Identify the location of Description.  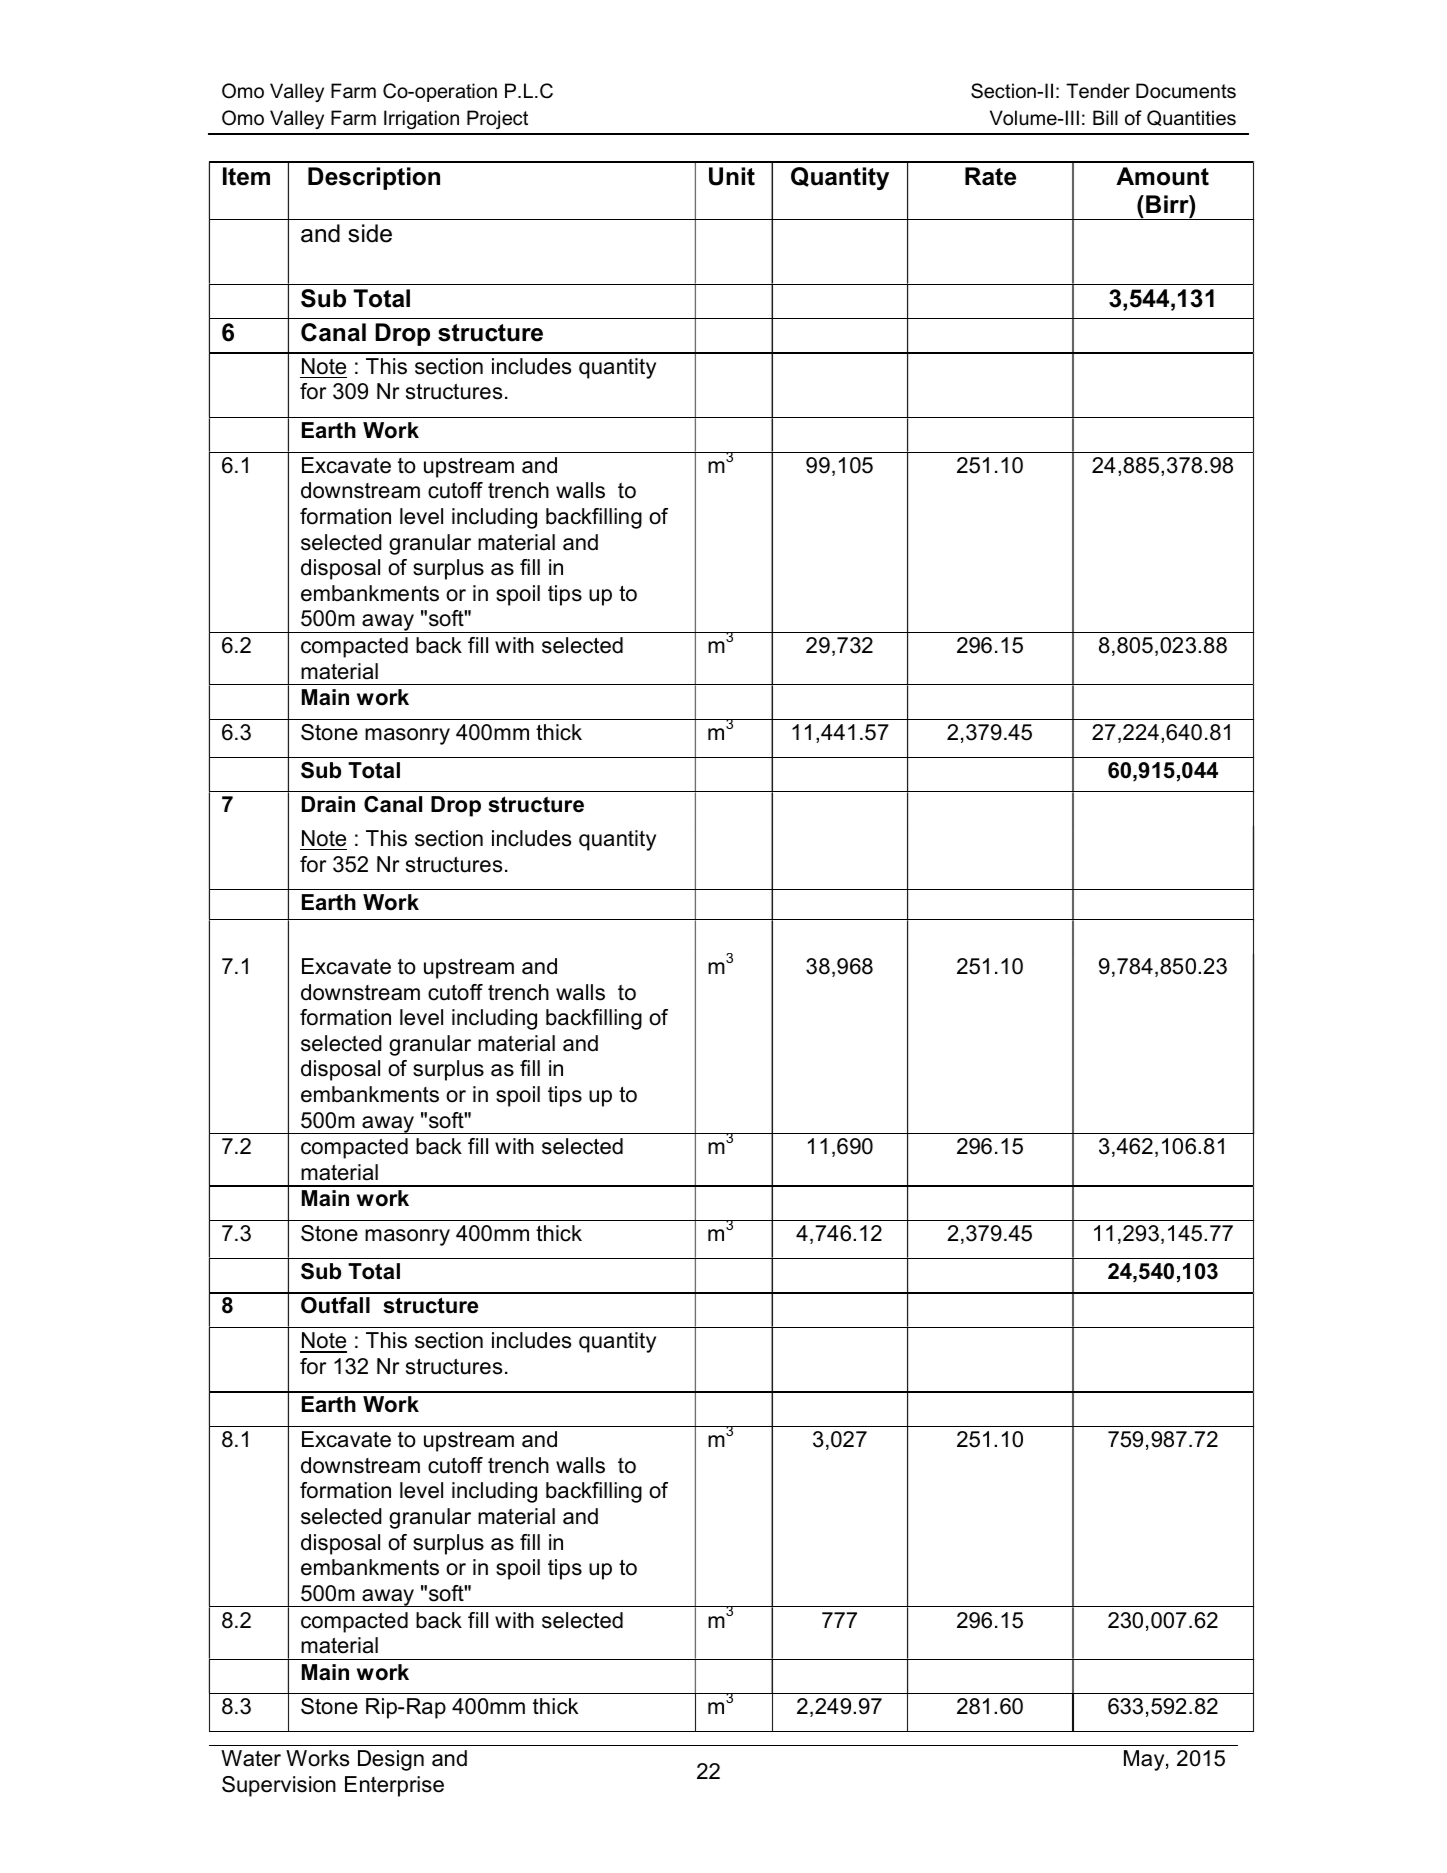
(374, 178).
